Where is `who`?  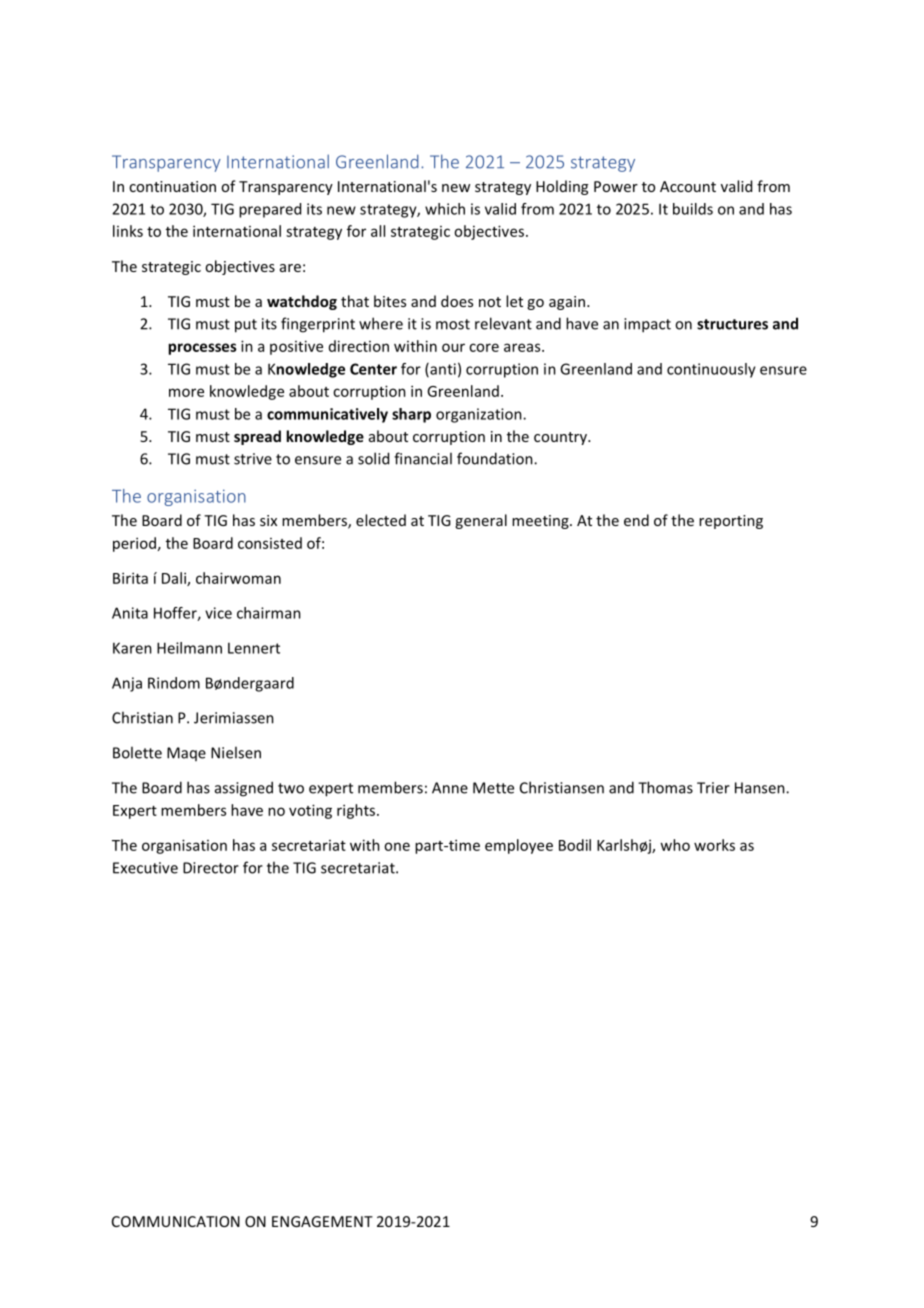 who is located at coordinates (675, 845).
